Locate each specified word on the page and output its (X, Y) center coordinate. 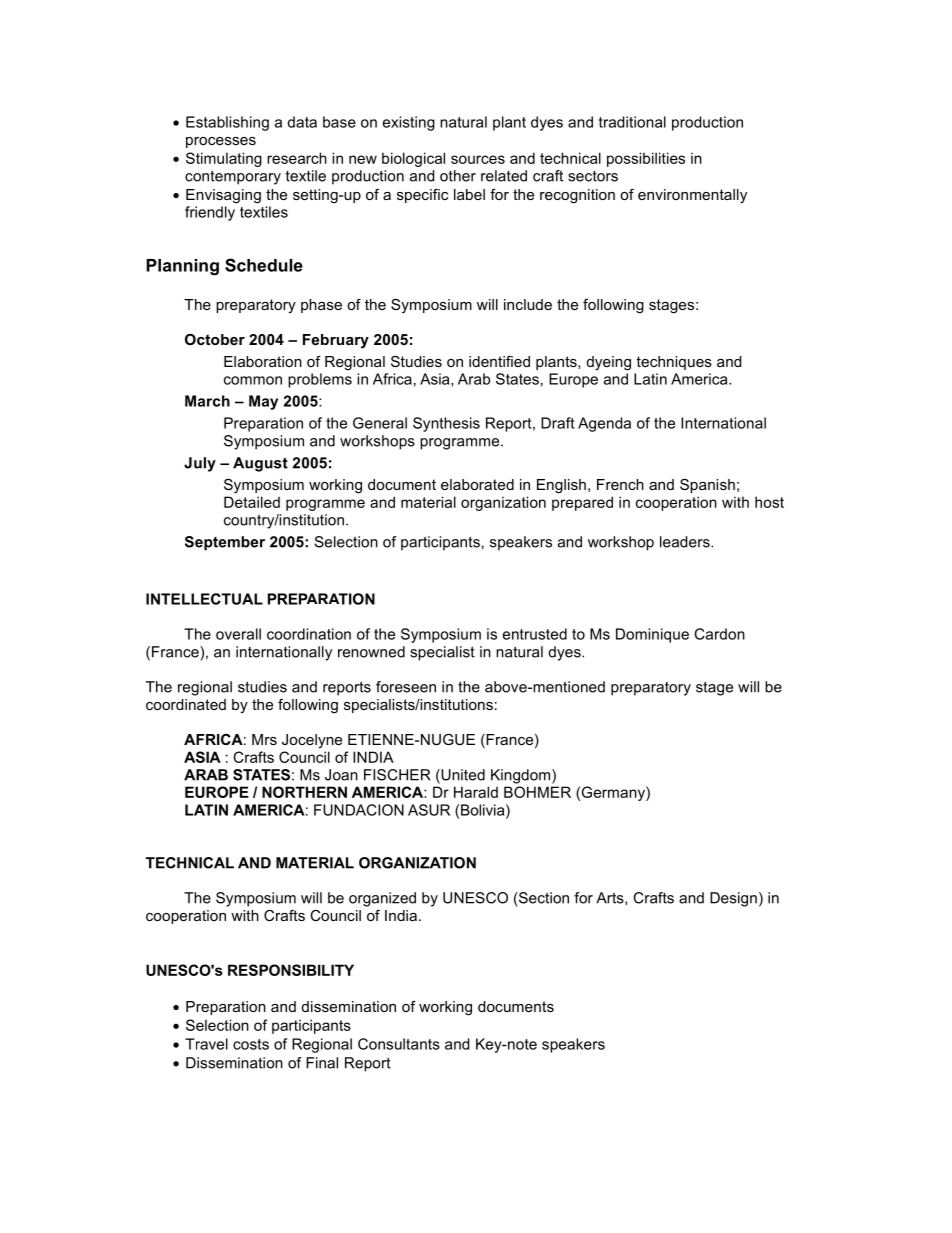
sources (478, 159)
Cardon (719, 634)
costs (251, 1044)
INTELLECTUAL (204, 599)
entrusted (535, 634)
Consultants (399, 1044)
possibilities (646, 159)
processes (221, 142)
